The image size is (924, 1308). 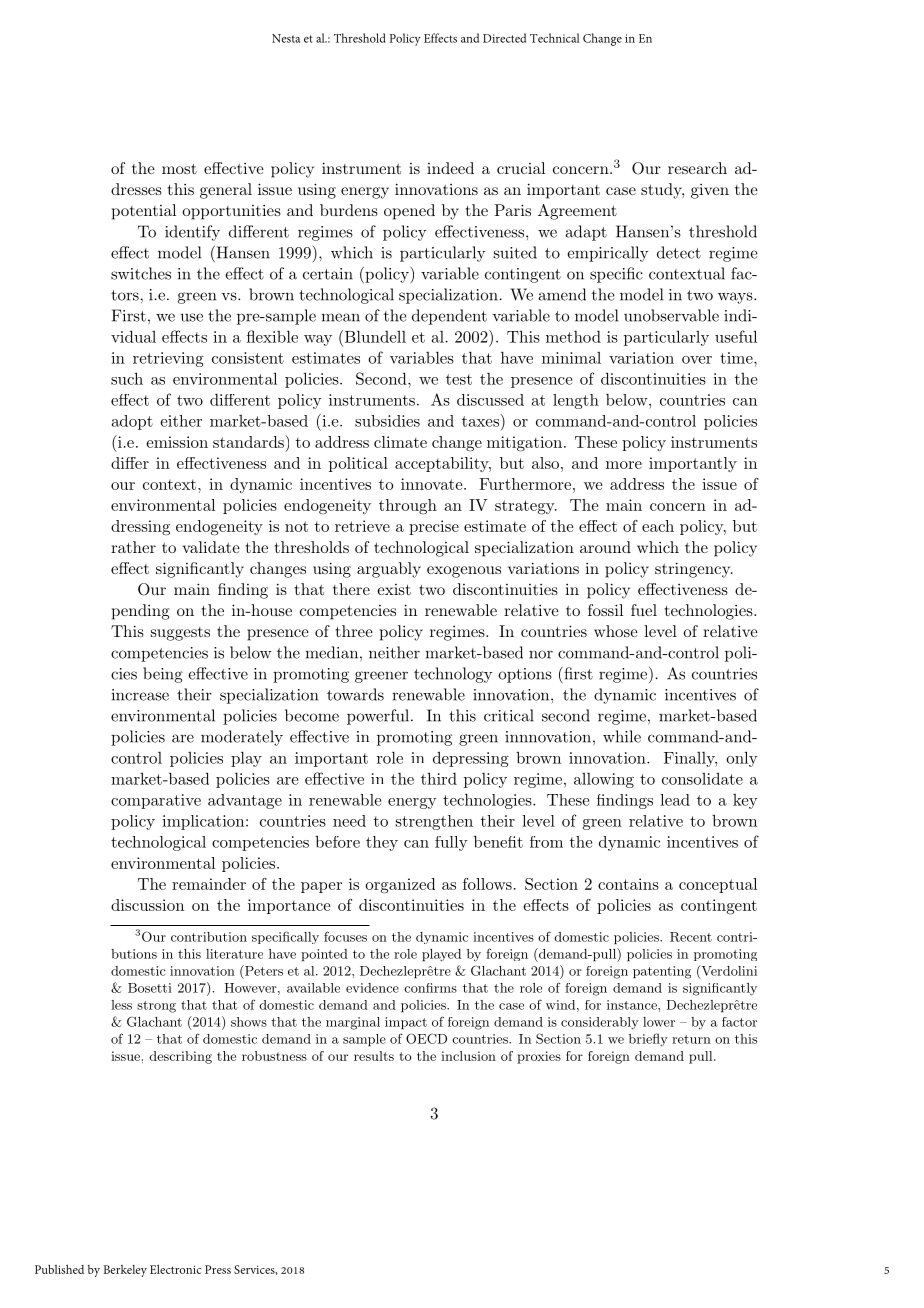 I want to click on suggests, so click(x=180, y=634).
